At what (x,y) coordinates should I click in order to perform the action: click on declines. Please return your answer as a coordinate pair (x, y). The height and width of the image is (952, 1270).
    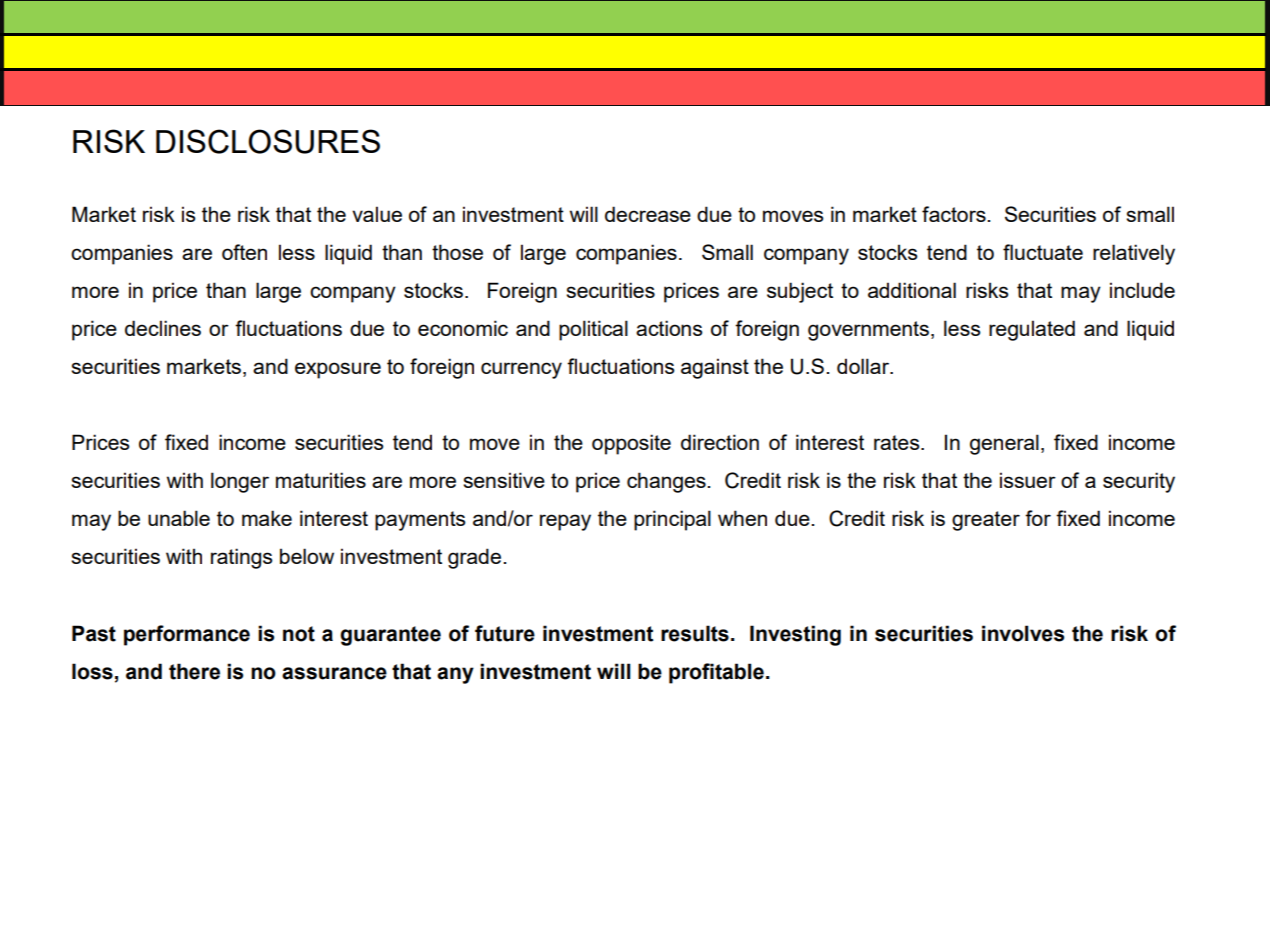
    Looking at the image, I should click on (163, 328).
